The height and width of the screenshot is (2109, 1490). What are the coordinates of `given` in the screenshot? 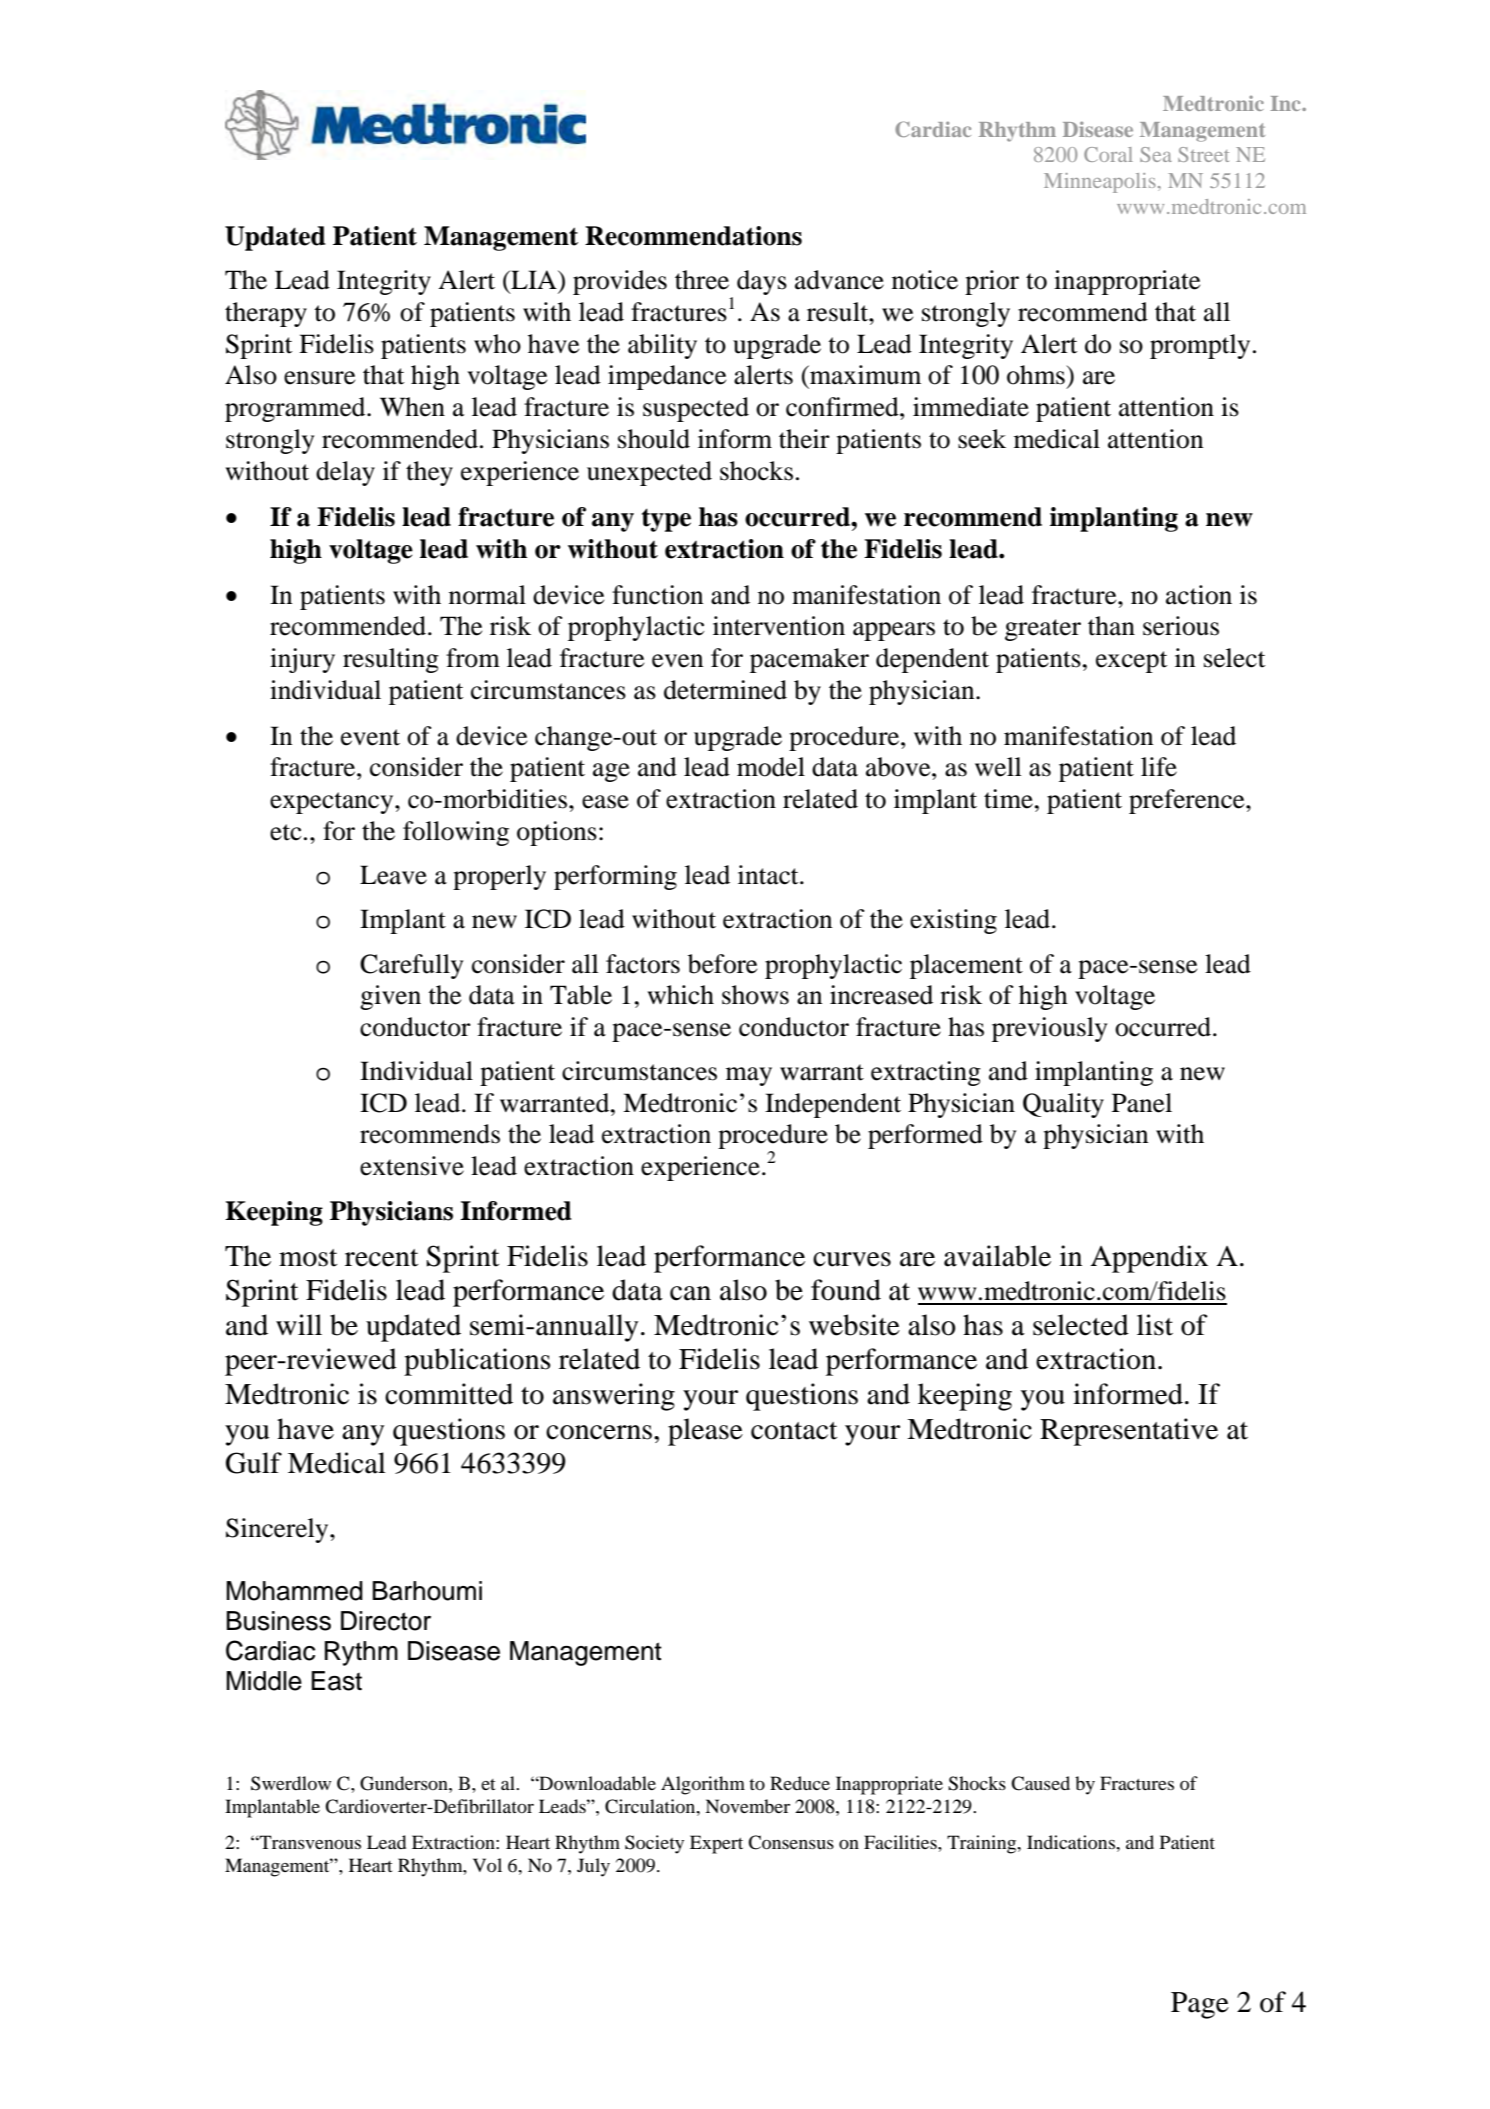 It's located at (390, 997).
